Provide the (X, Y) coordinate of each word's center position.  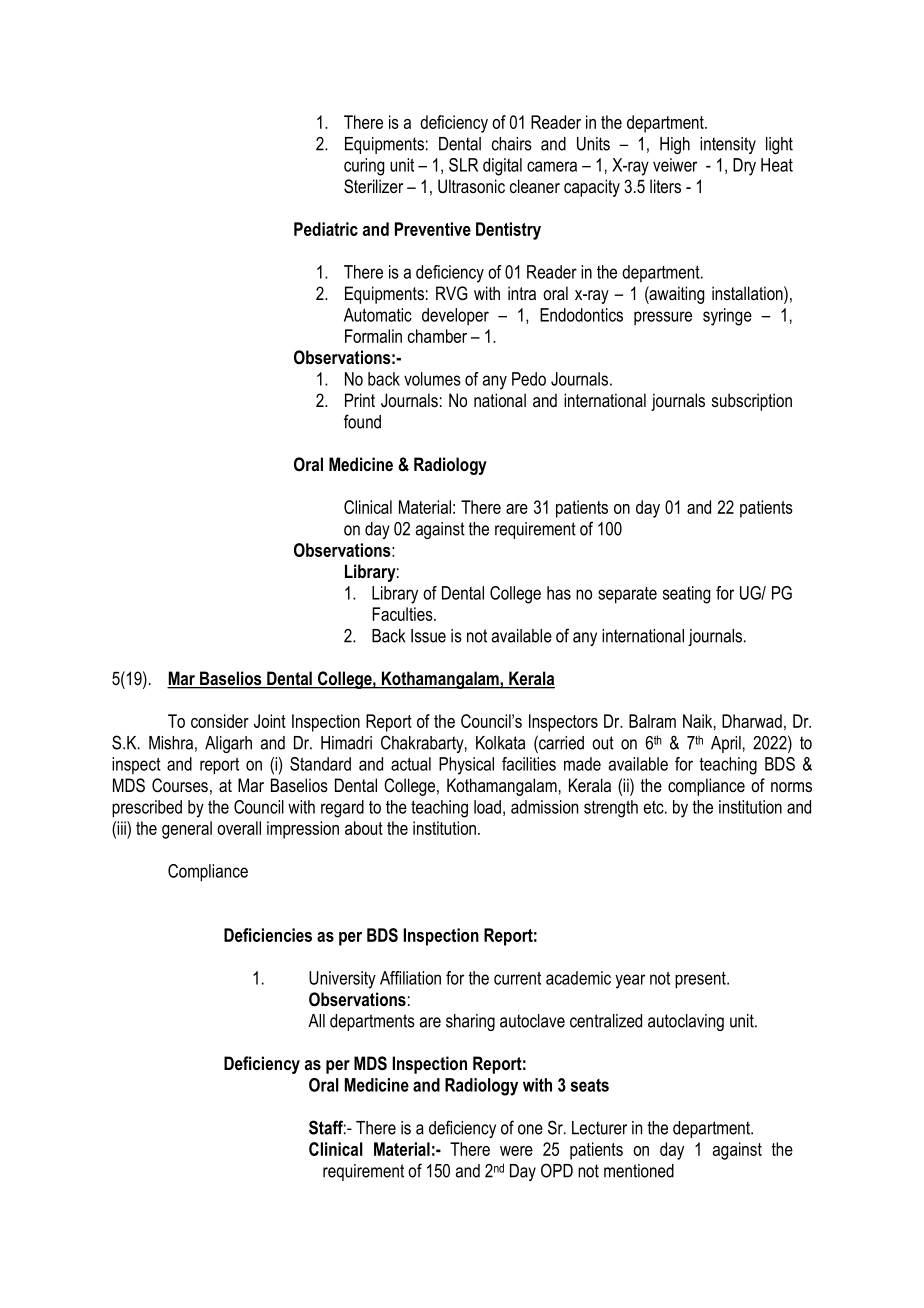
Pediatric (326, 229)
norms (791, 787)
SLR (463, 165)
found (362, 421)
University (342, 980)
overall (239, 828)
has (559, 593)
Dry (744, 167)
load (487, 807)
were (516, 1151)
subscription (752, 402)
